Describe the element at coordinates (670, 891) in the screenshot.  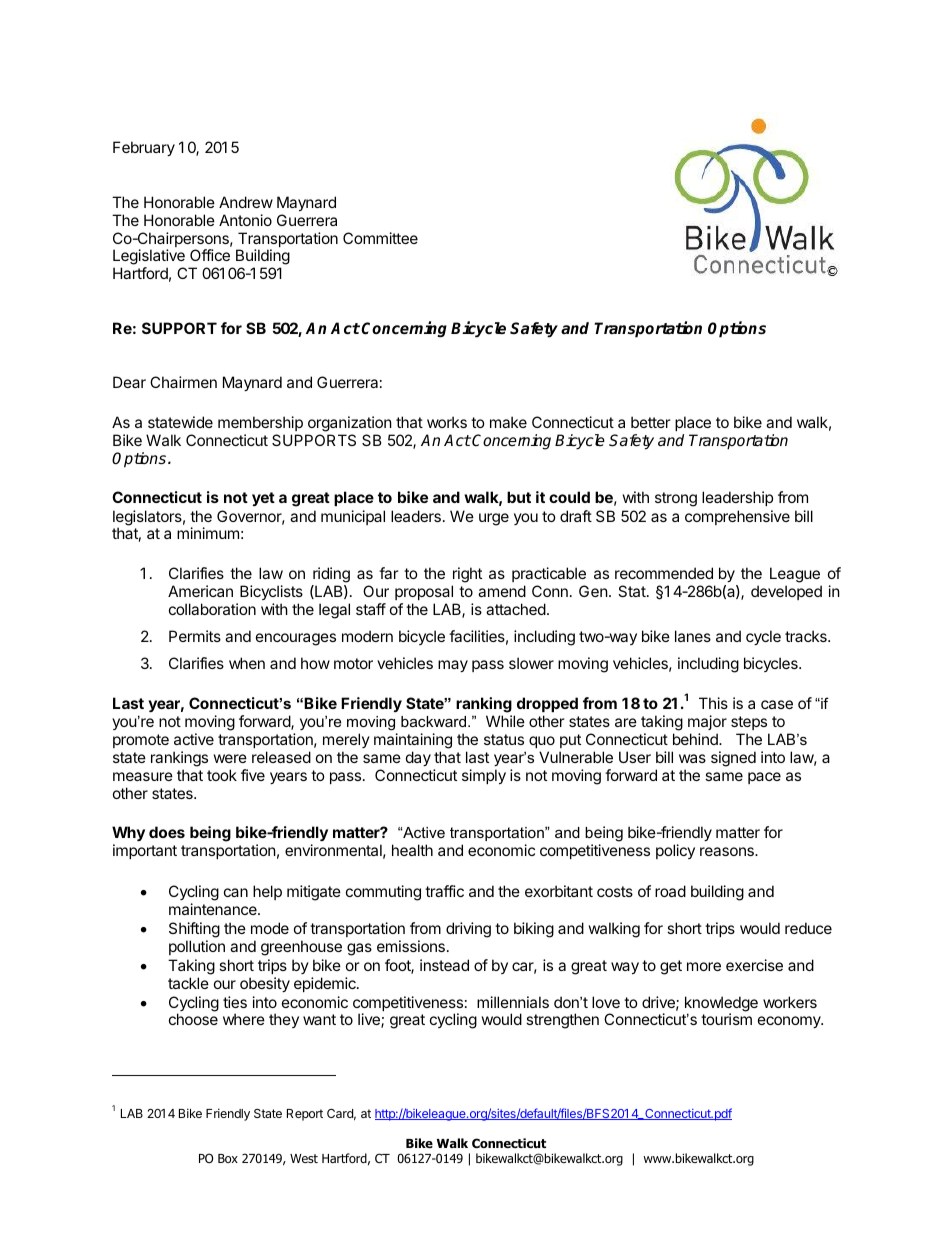
I see `road` at that location.
